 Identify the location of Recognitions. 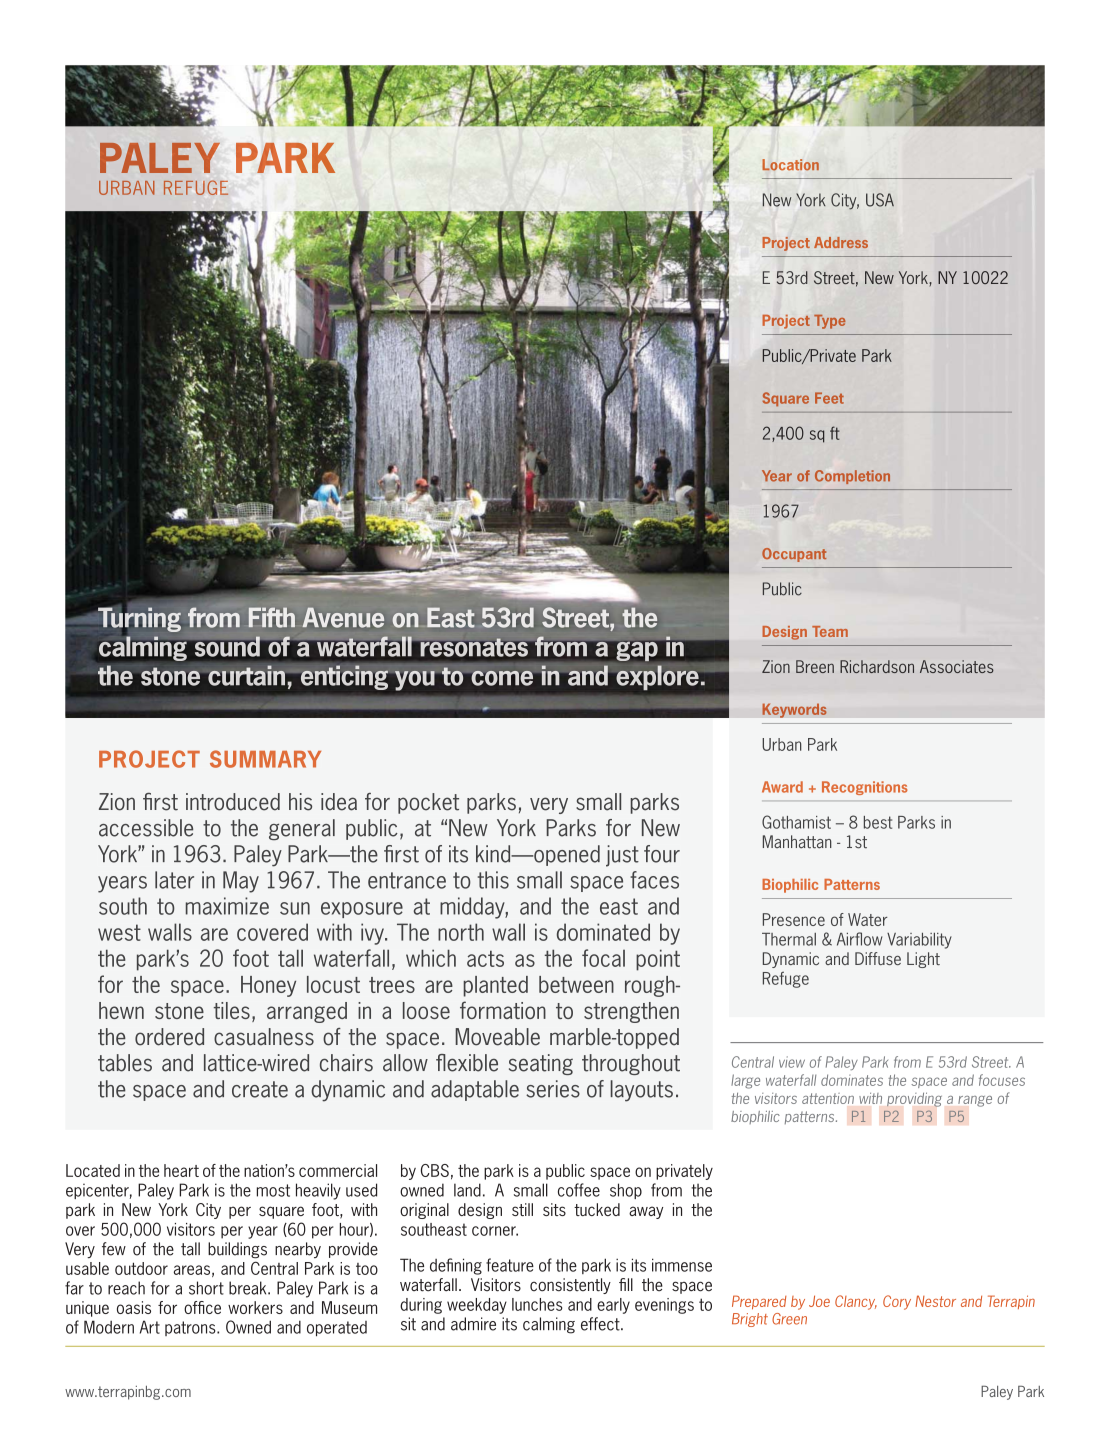
(865, 788).
